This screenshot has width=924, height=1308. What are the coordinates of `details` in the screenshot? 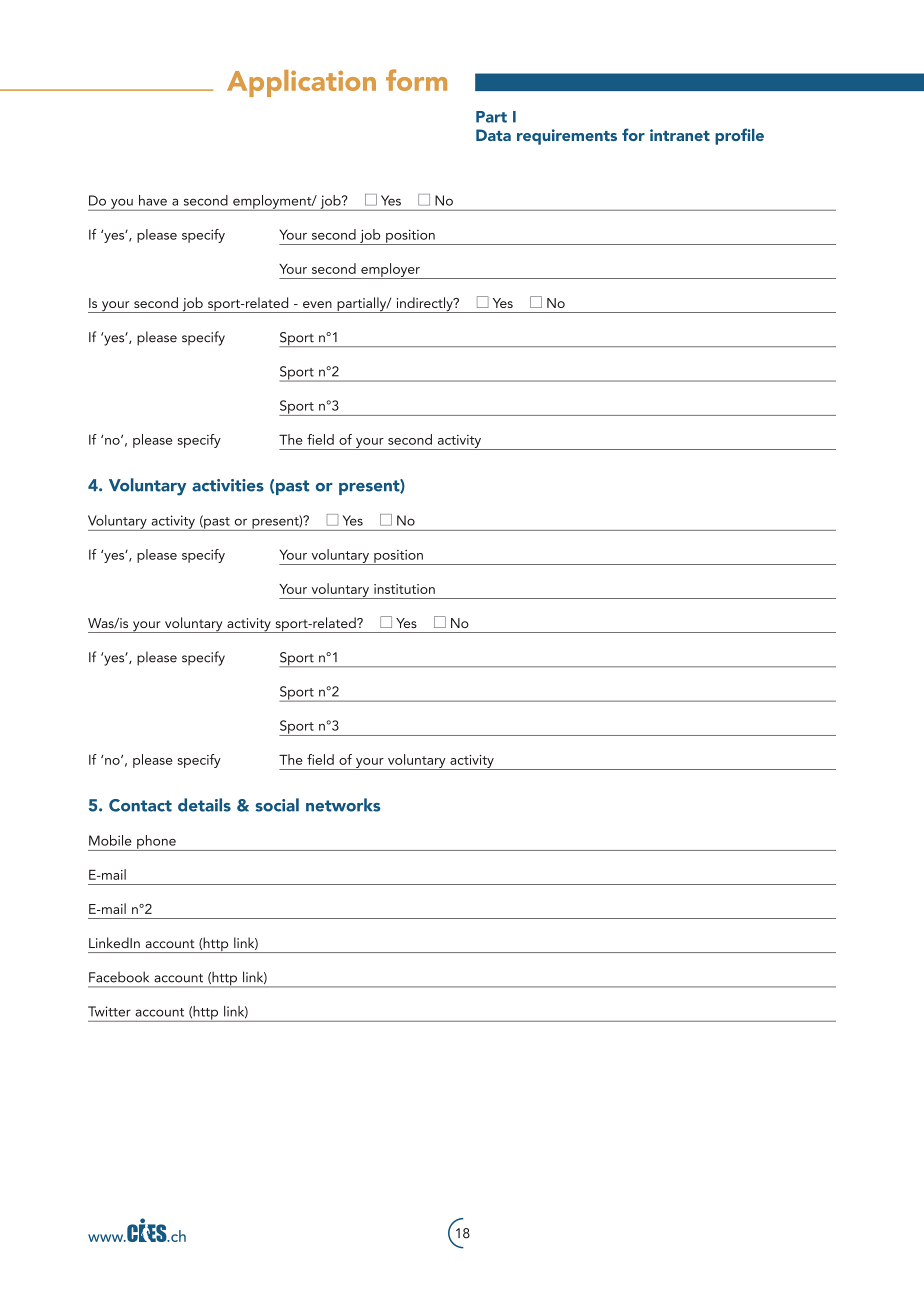 It's located at (204, 805).
